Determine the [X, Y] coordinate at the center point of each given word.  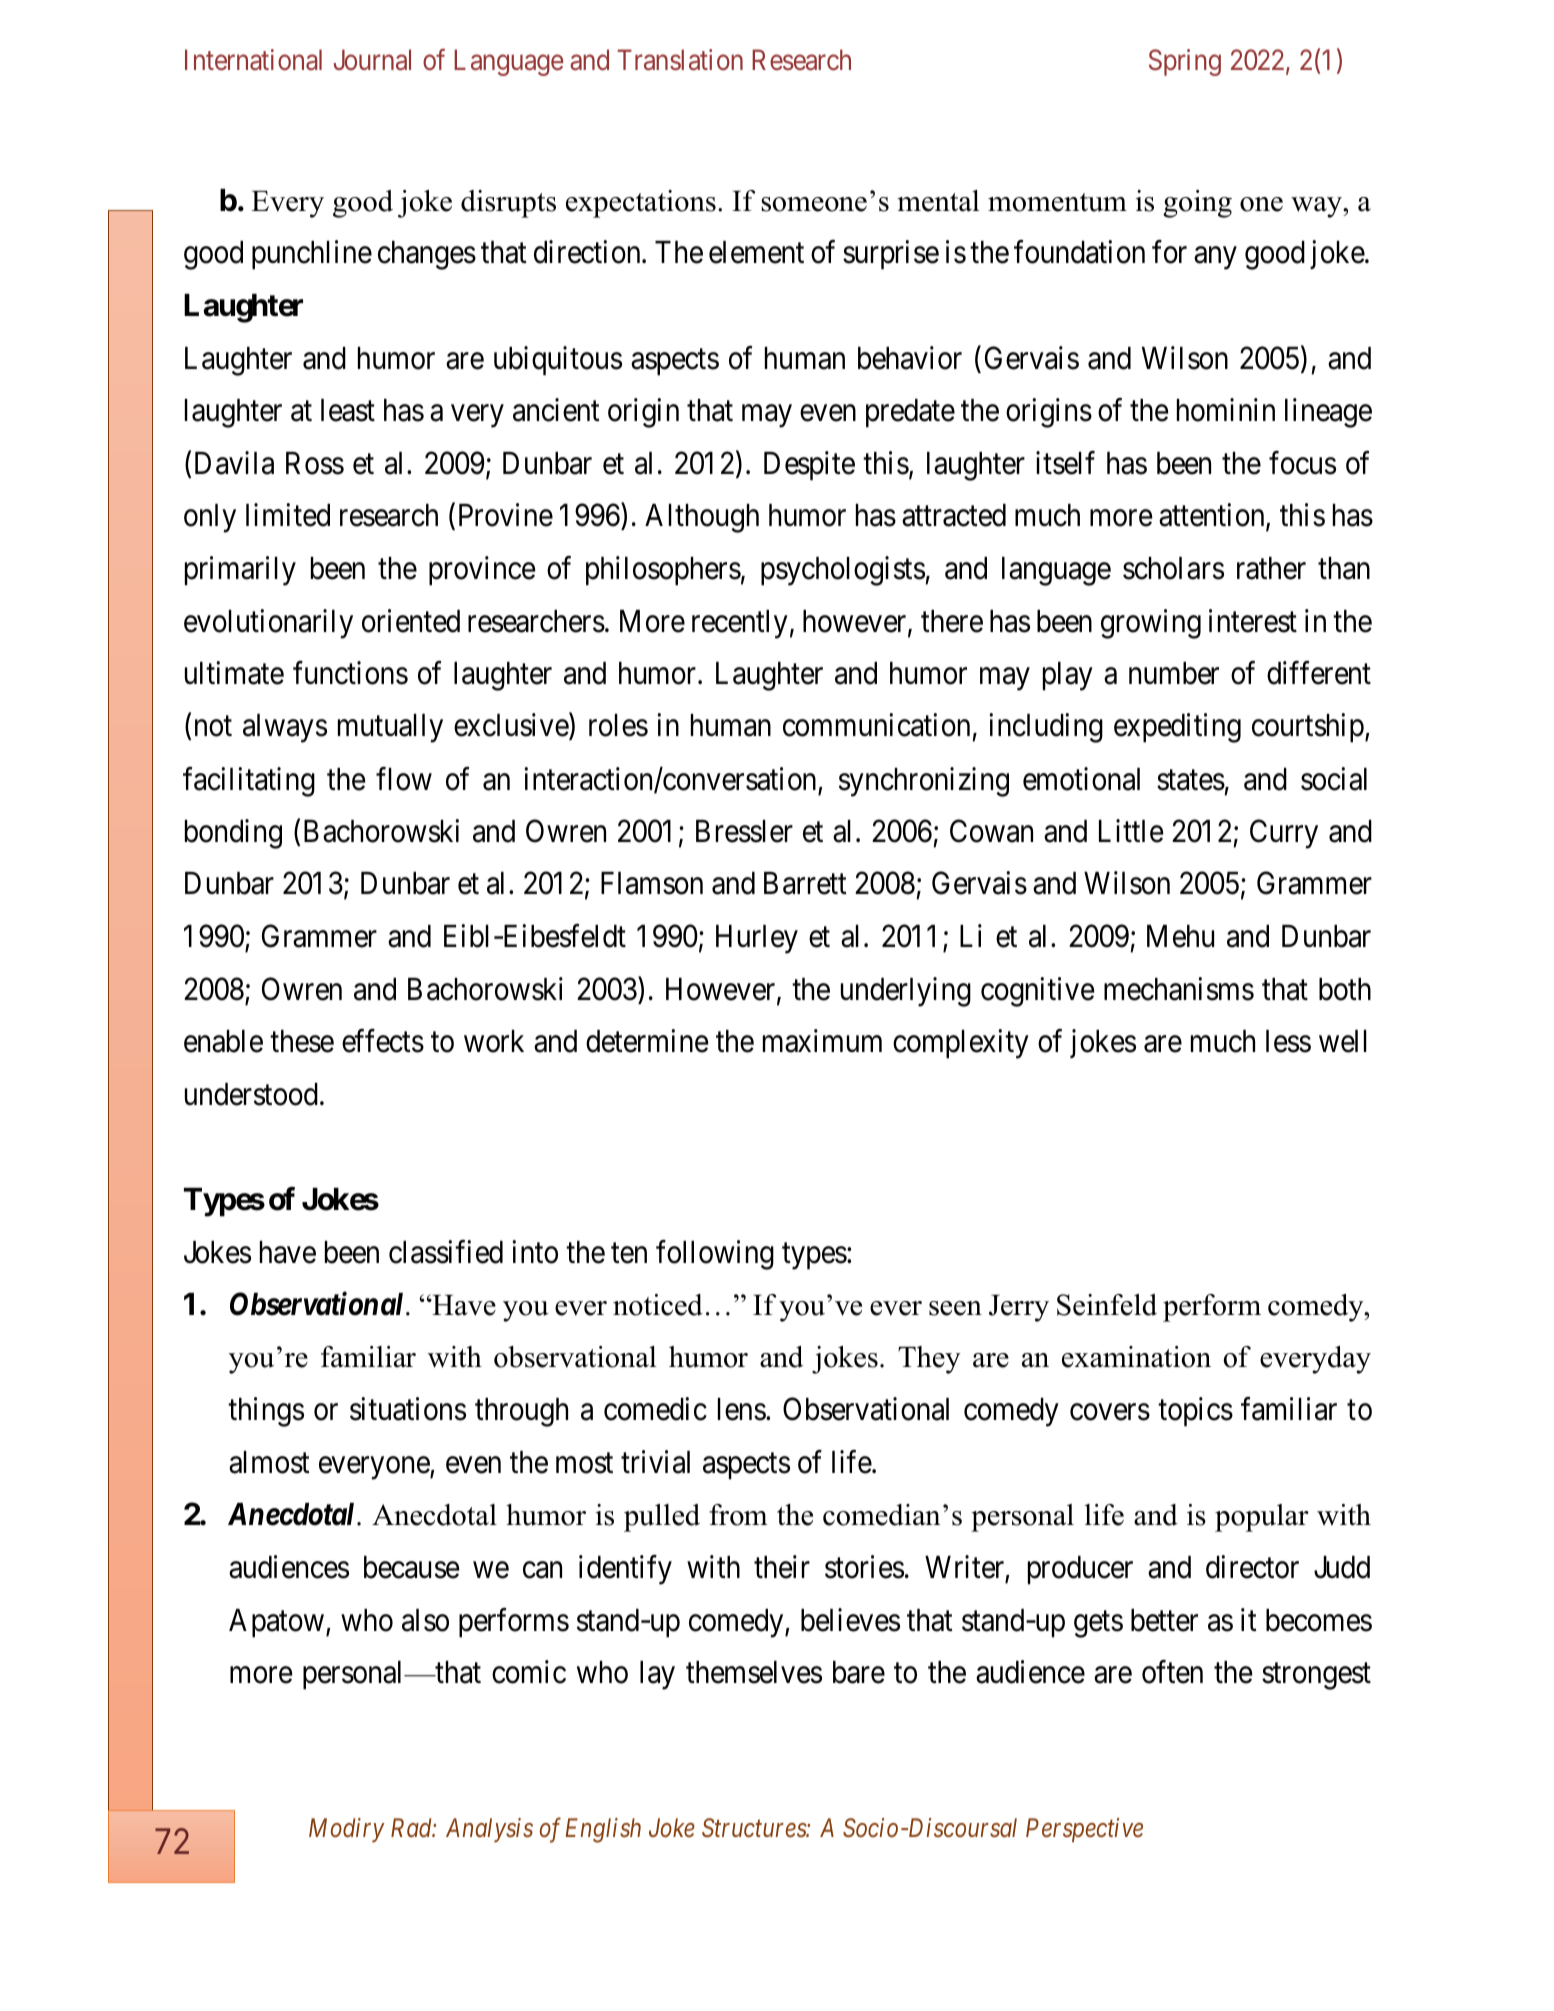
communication [876, 725]
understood [251, 1094]
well [1343, 1041]
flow [404, 779]
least [348, 410]
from [738, 1515]
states [1191, 780]
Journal [372, 60]
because [412, 1567]
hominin [1226, 410]
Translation [680, 60]
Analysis [489, 1830]
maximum [822, 1041]
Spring [1185, 62]
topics [1195, 1412]
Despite [809, 466]
